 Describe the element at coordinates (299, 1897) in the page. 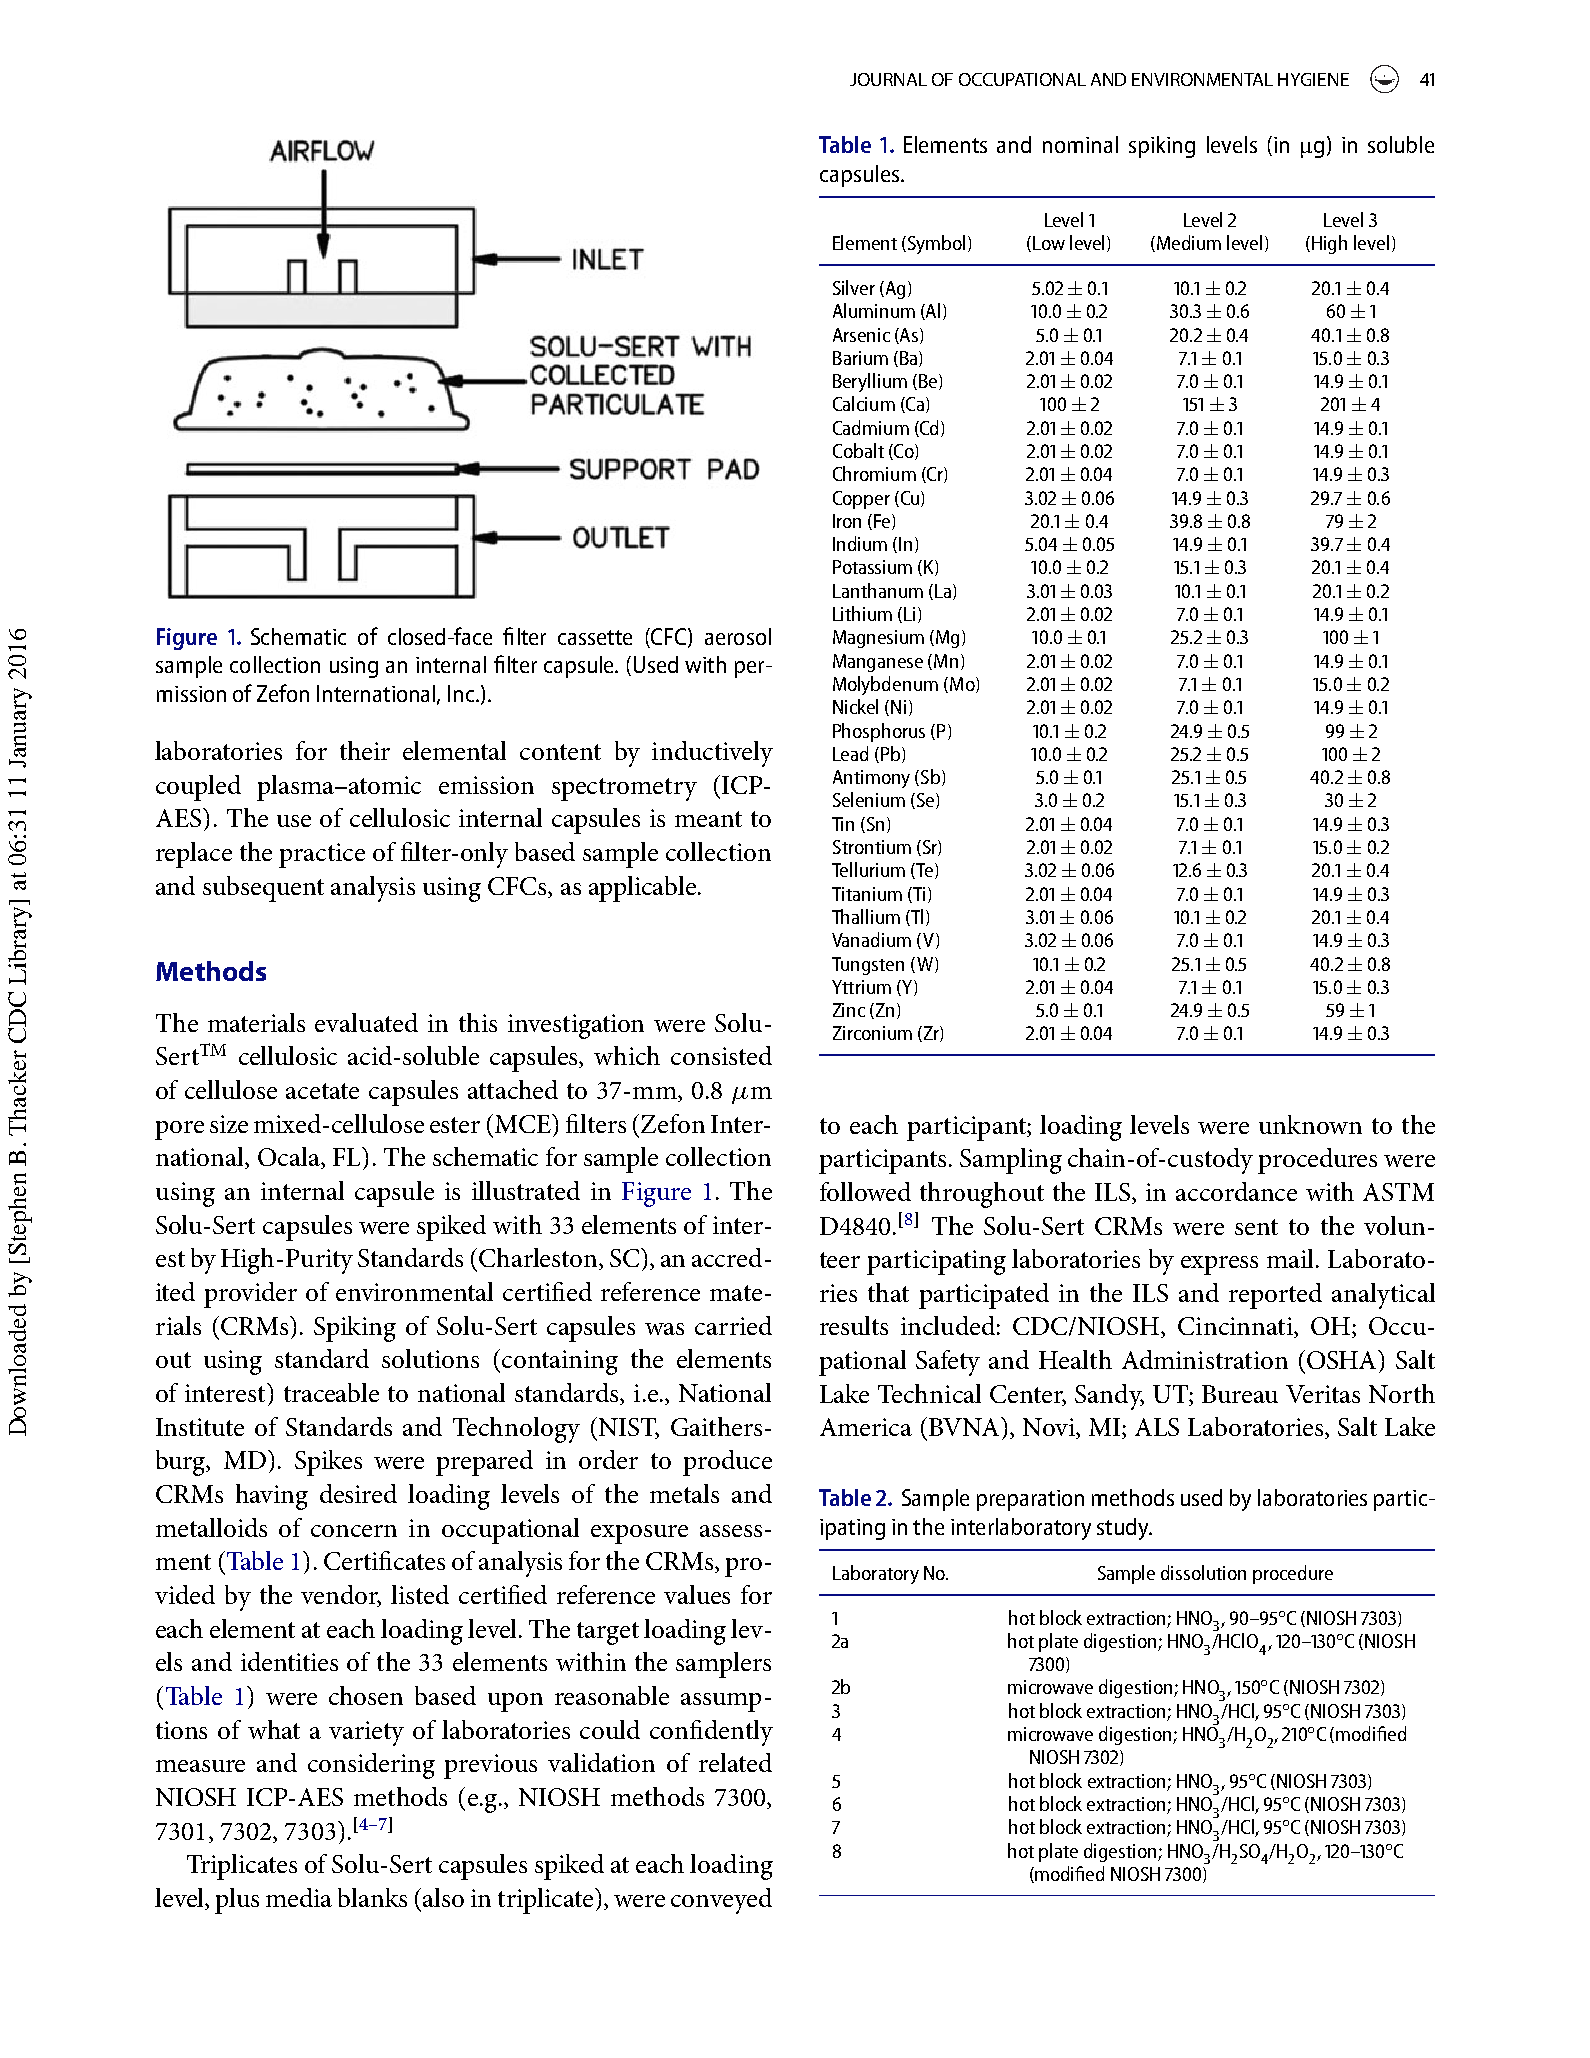

I see `media` at that location.
